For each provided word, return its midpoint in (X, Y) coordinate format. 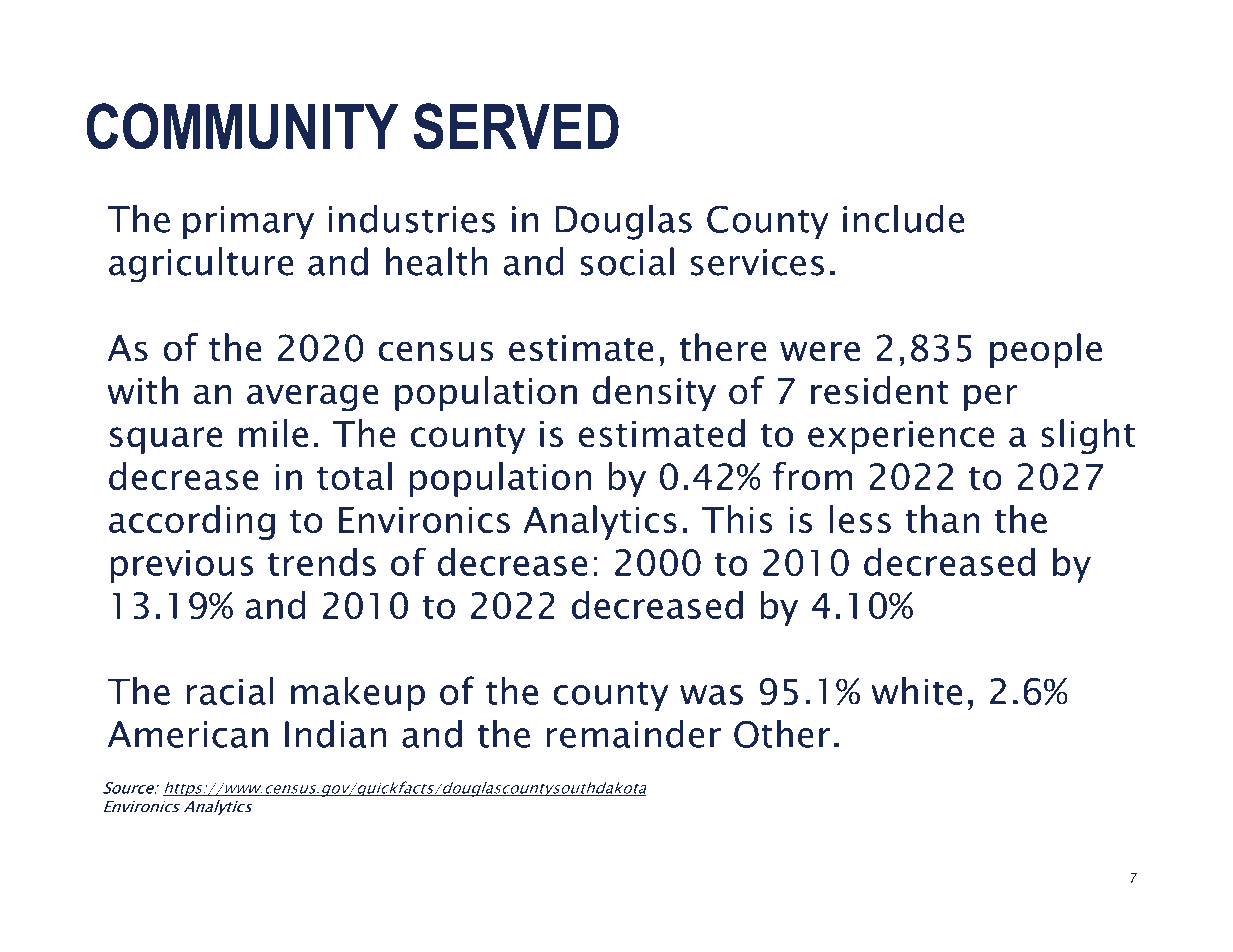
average (313, 398)
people (1046, 350)
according (192, 522)
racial (230, 691)
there (723, 347)
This (737, 519)
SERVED (516, 126)
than (943, 519)
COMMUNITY (242, 126)
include (903, 218)
